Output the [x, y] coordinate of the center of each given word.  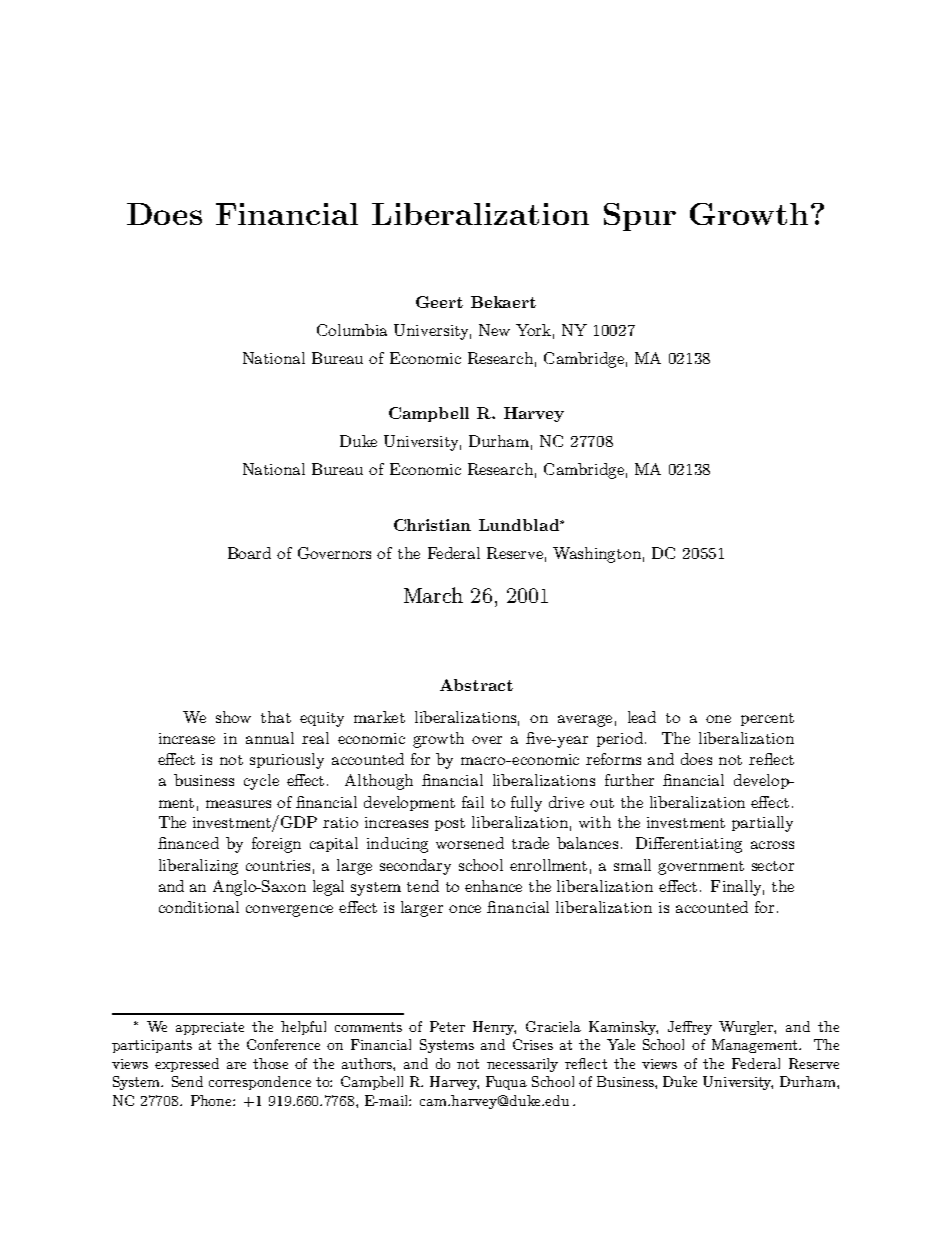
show [233, 717]
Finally [737, 888]
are [236, 1065]
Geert [439, 302]
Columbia [352, 330]
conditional [199, 907]
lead [642, 717]
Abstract [476, 685]
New [494, 330]
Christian [432, 525]
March [433, 595]
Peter [447, 1026]
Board [249, 553]
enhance [493, 886]
